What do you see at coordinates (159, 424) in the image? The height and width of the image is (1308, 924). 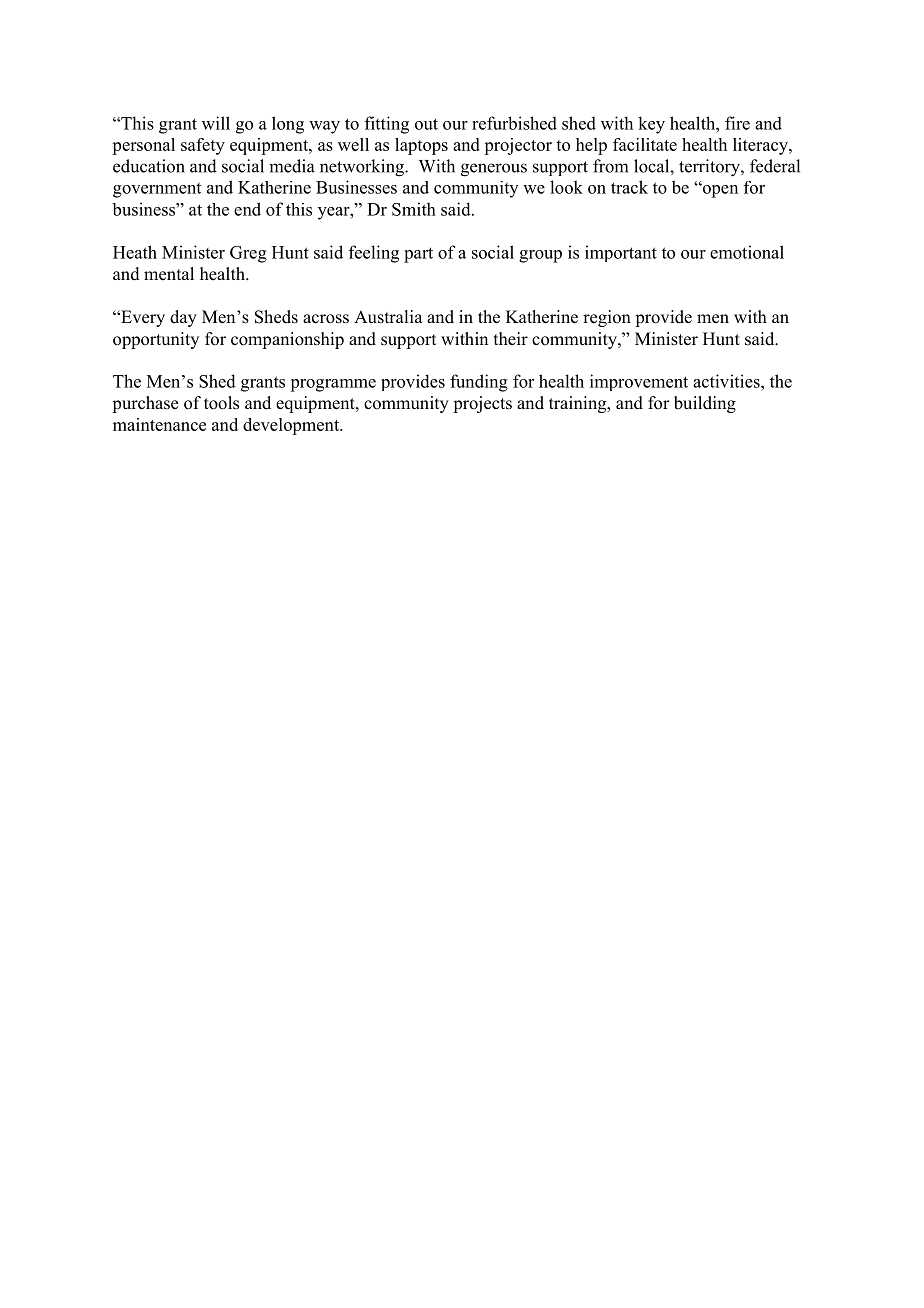 I see `maintenance` at bounding box center [159, 424].
